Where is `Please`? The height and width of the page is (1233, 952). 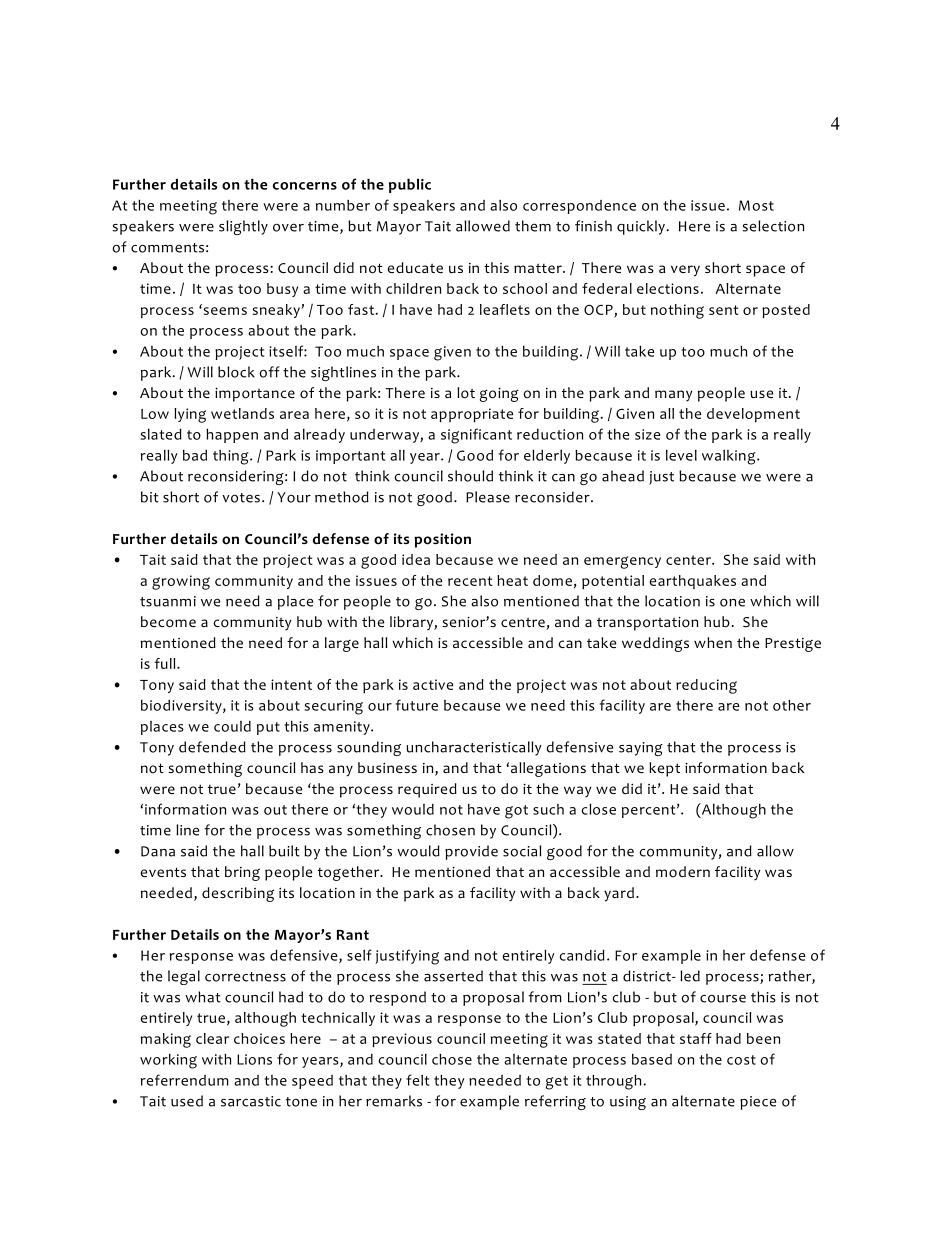 Please is located at coordinates (488, 497).
